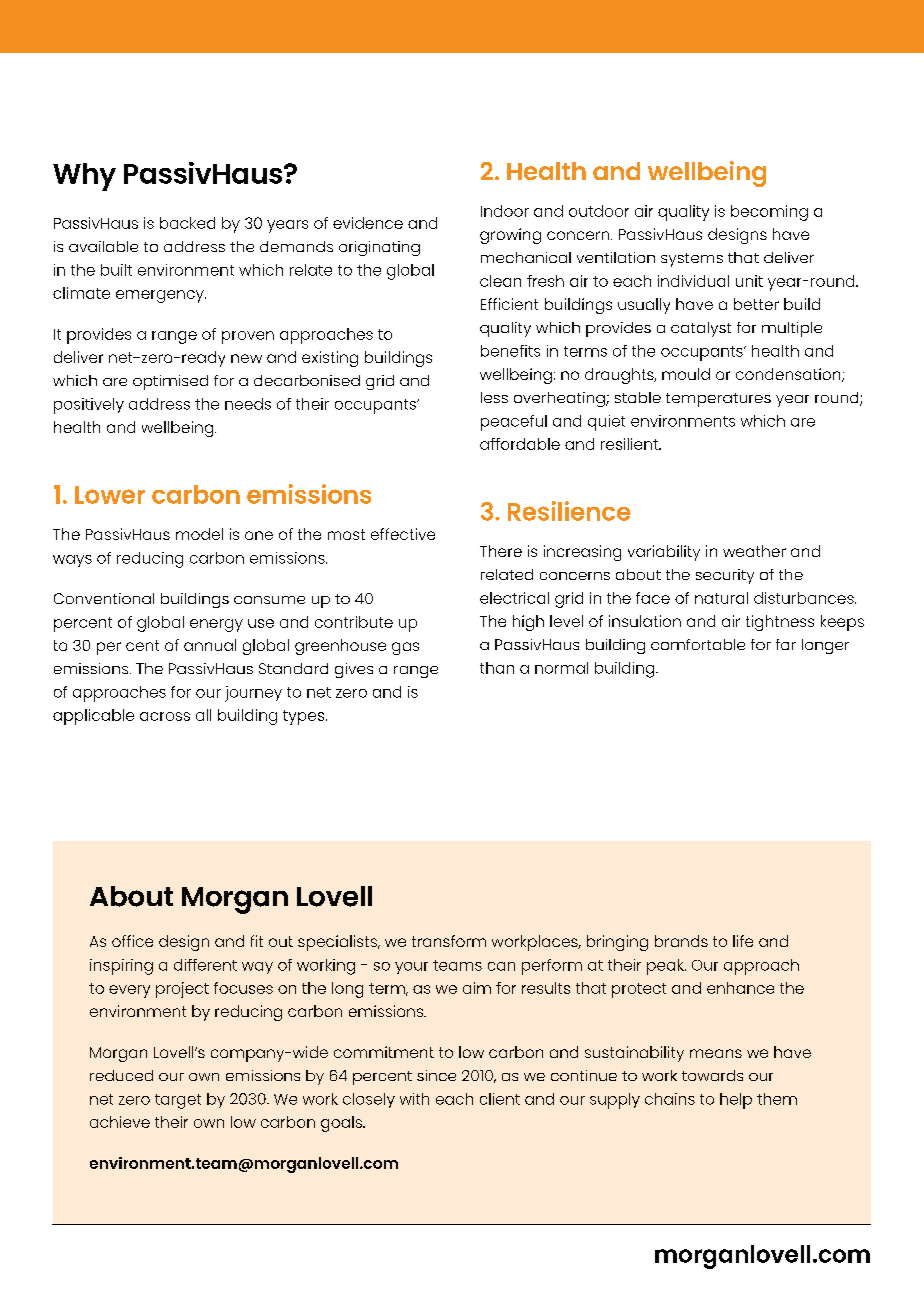 The width and height of the screenshot is (924, 1308). I want to click on backed, so click(187, 223).
